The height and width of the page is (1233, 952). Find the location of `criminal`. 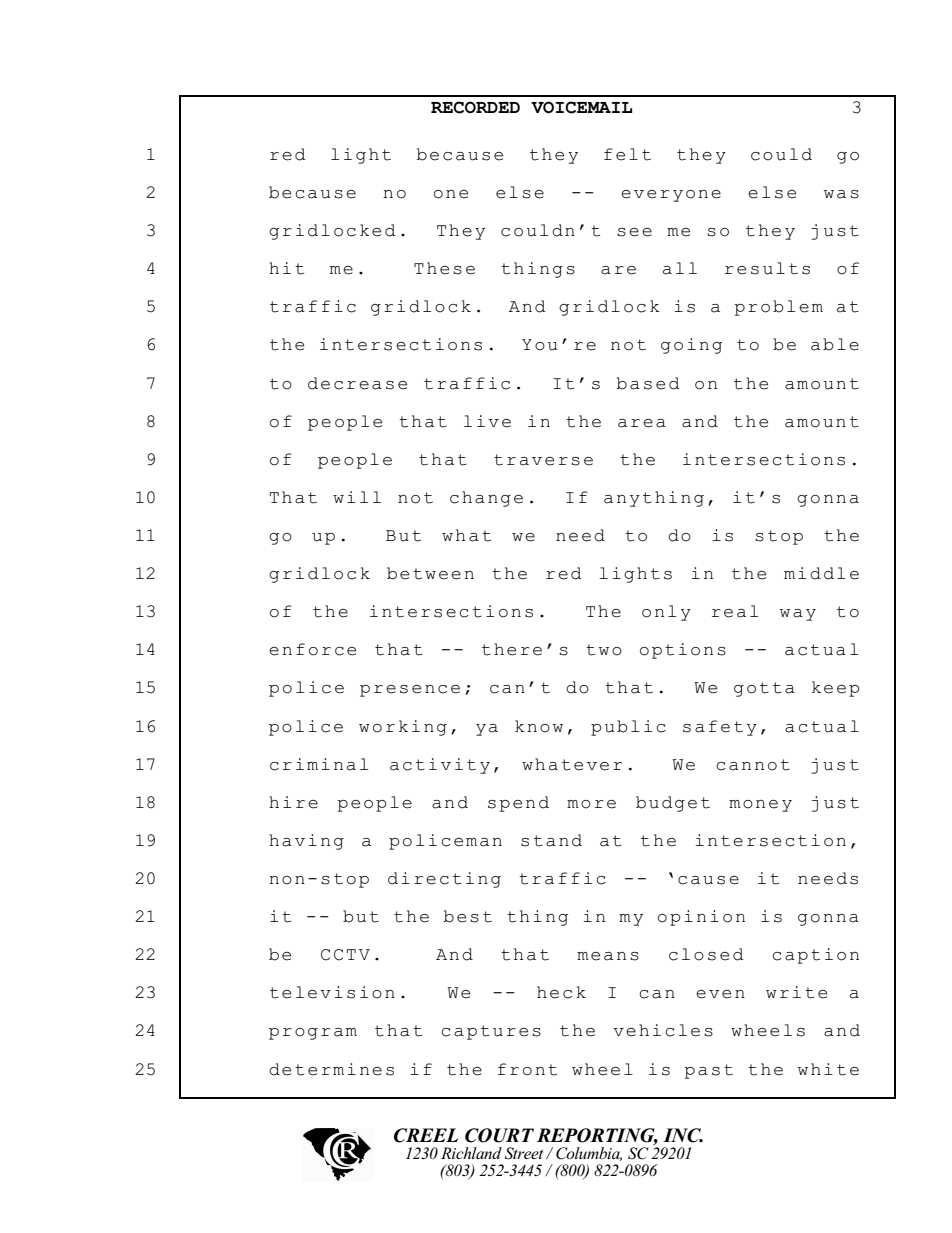

criminal is located at coordinates (319, 764).
